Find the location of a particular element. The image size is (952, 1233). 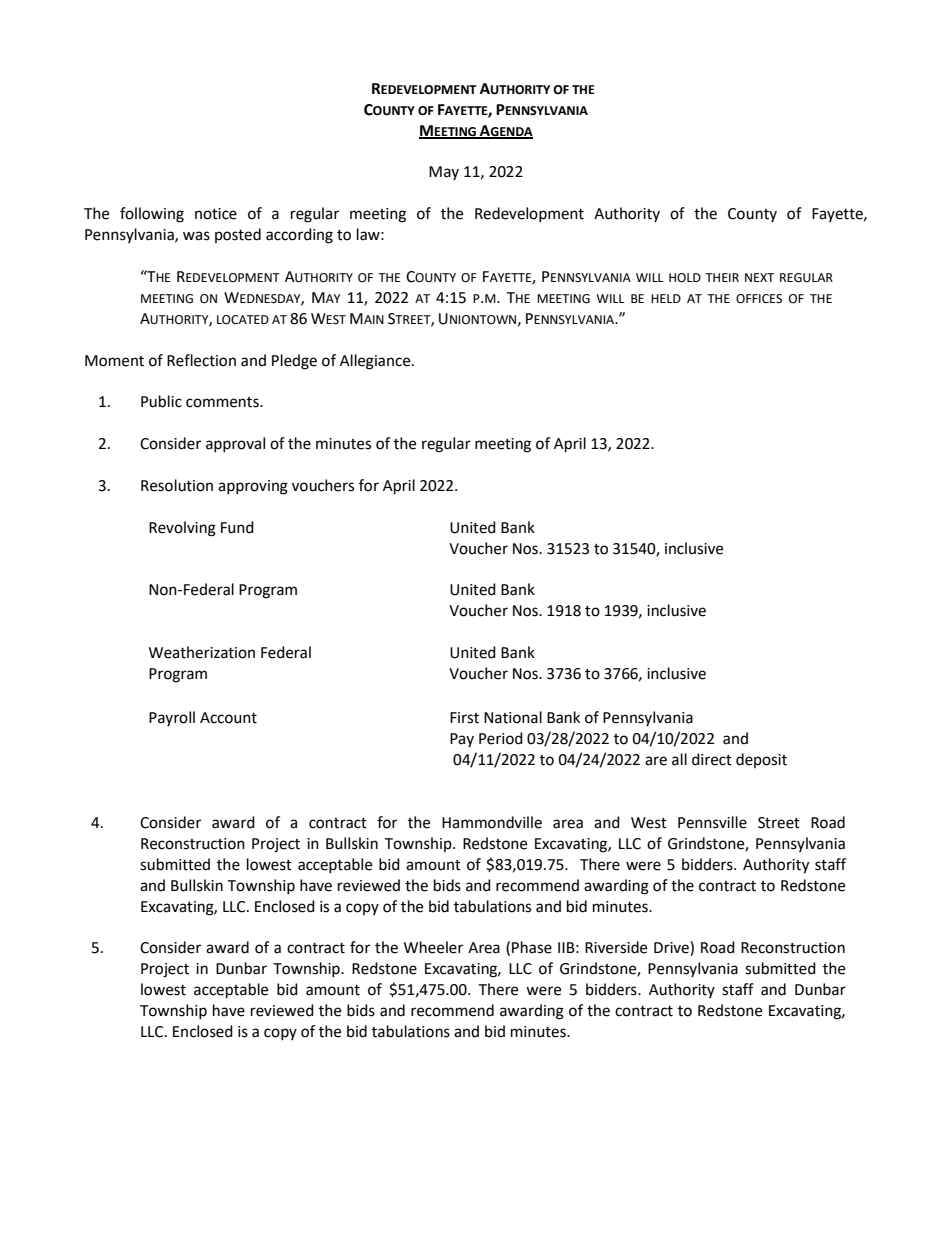

Phase is located at coordinates (532, 947).
